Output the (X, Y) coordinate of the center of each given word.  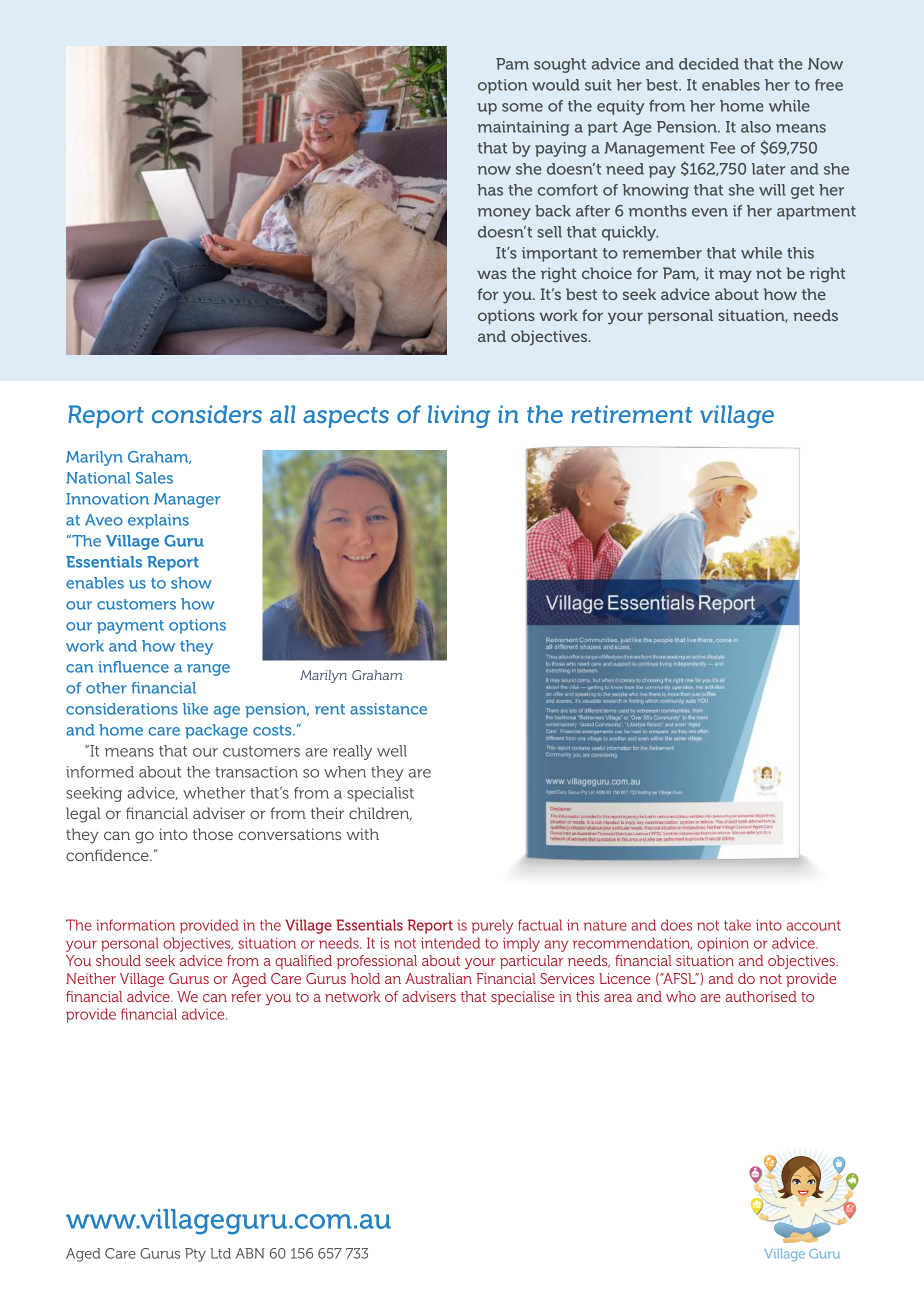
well (392, 751)
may (735, 276)
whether (214, 793)
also (756, 127)
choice (607, 273)
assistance (388, 709)
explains (158, 521)
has (490, 190)
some (522, 107)
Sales (154, 478)
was (492, 274)
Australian (438, 978)
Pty (195, 1255)
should (118, 960)
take (737, 925)
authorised (761, 996)
